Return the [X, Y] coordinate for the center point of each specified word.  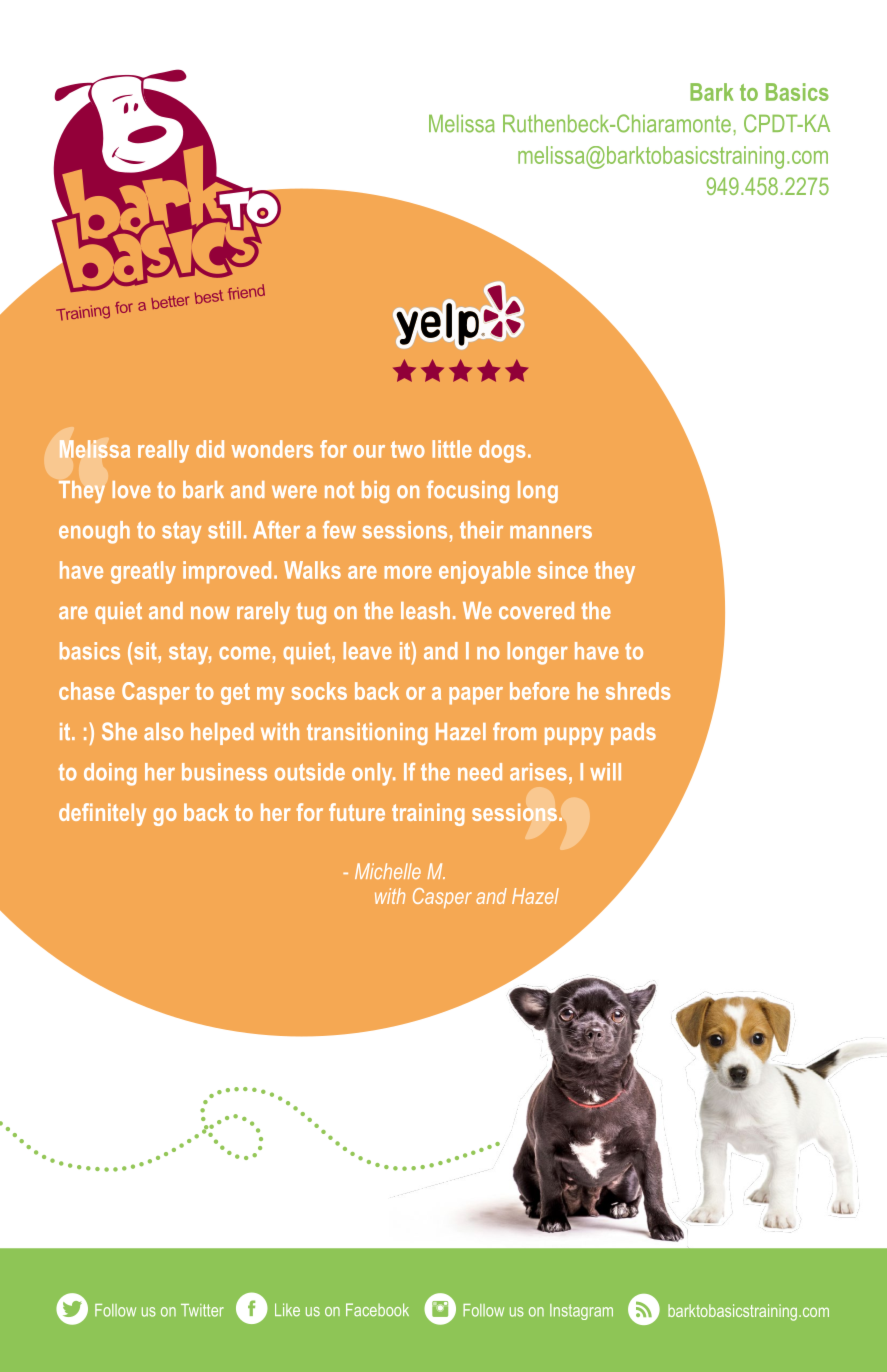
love [131, 489]
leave [367, 651]
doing [110, 774]
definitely [102, 814]
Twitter [202, 1310]
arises [538, 772]
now [210, 612]
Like [287, 1310]
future [357, 812]
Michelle [388, 871]
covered [536, 610]
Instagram [581, 1312]
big [375, 492]
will [605, 771]
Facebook [377, 1309]
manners [551, 532]
